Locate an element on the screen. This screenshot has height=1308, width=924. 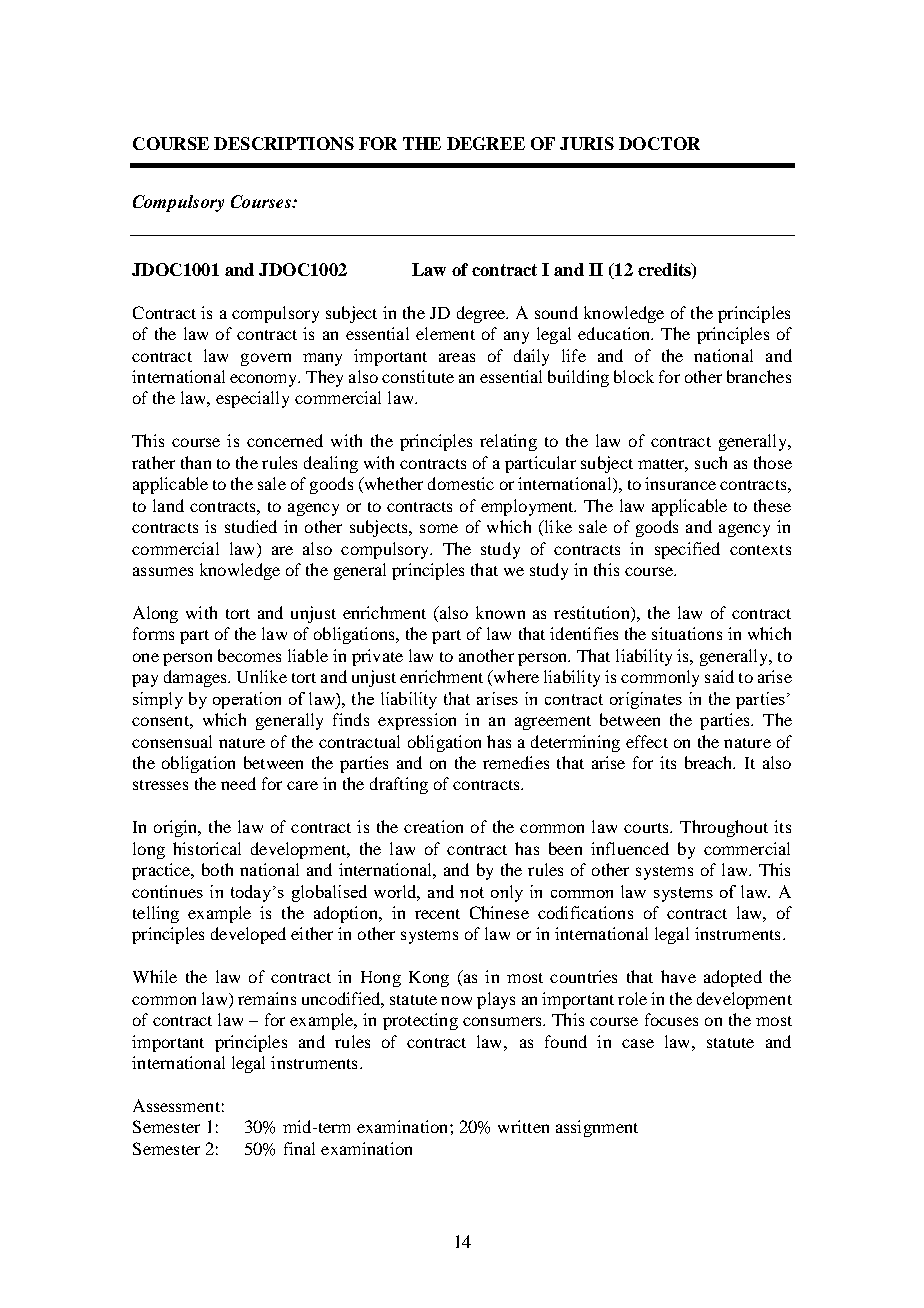
becomes is located at coordinates (249, 655).
